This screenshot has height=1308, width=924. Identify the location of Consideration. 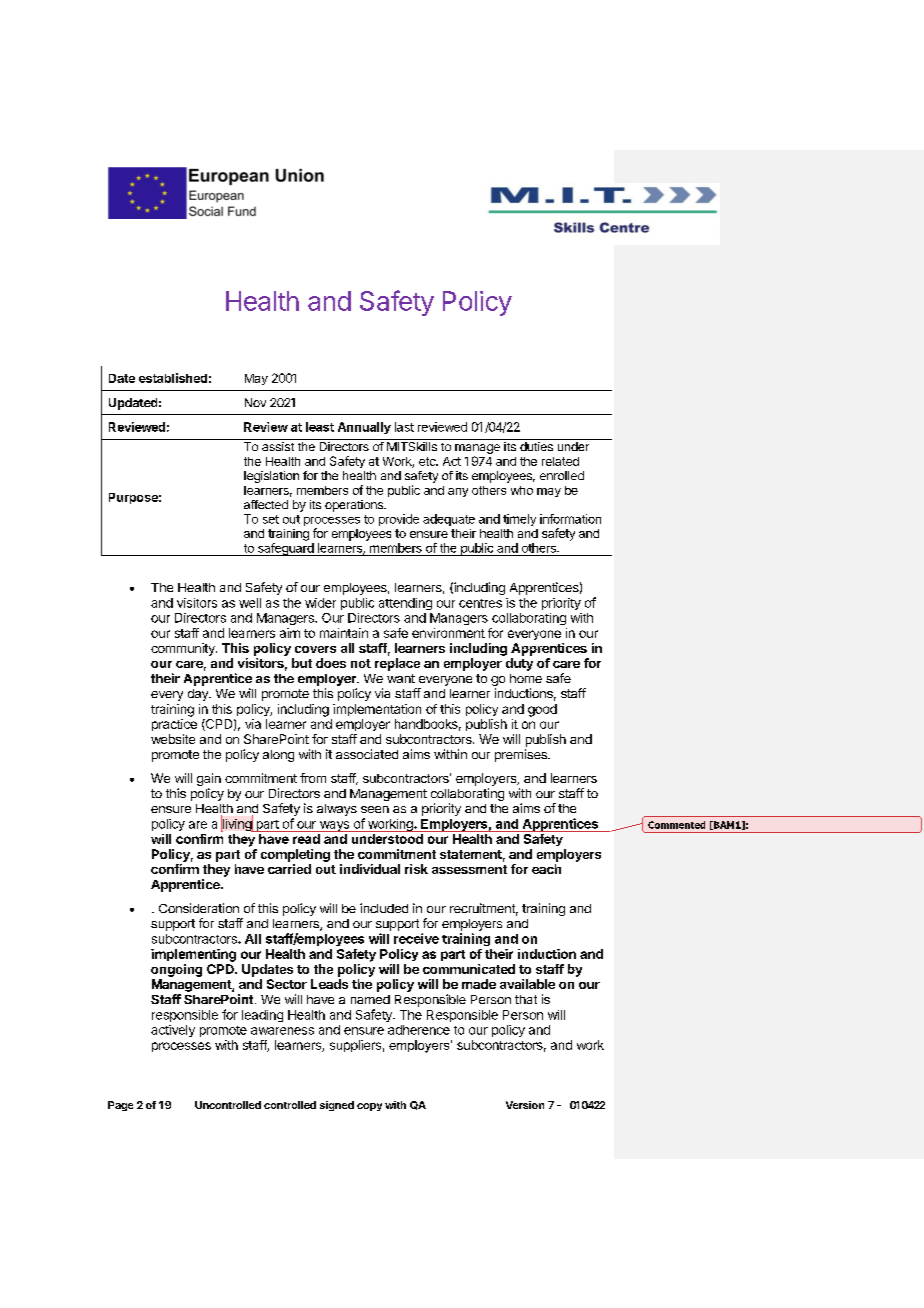
(199, 908).
